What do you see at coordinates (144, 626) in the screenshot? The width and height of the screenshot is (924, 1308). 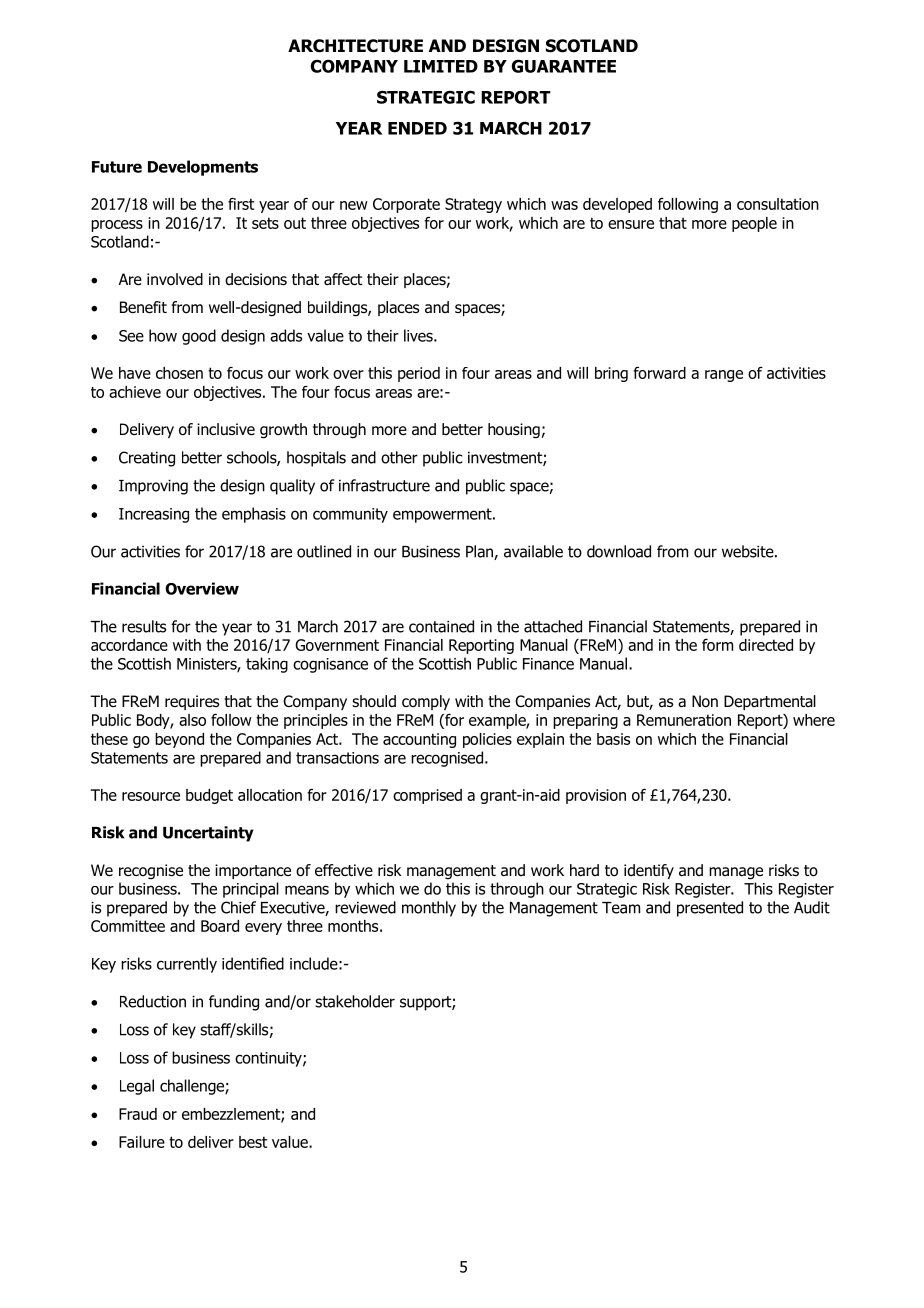 I see `results` at bounding box center [144, 626].
